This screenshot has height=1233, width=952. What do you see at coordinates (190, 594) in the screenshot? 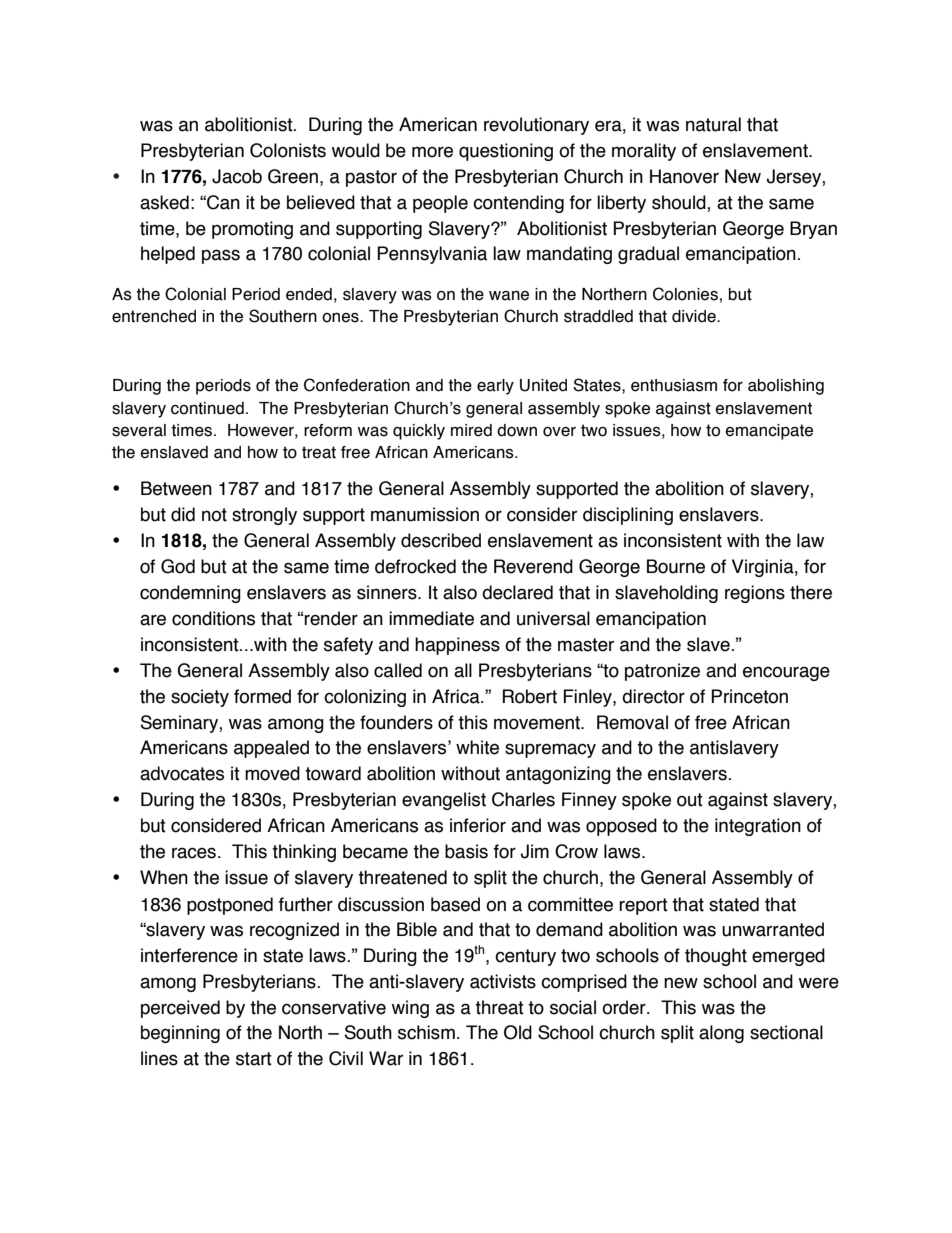
I see `condemning` at bounding box center [190, 594].
